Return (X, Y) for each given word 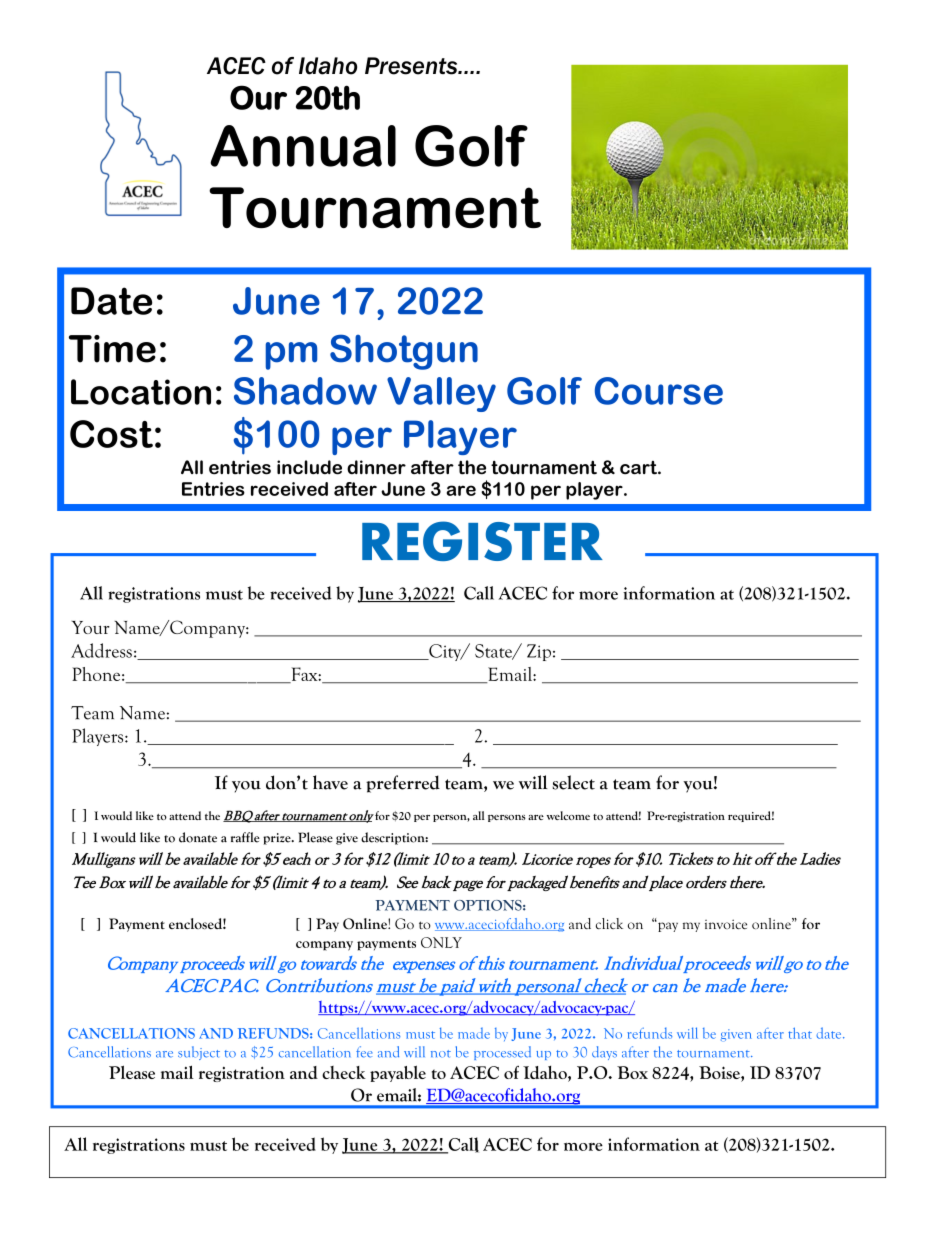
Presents (412, 66)
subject (199, 1053)
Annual (303, 146)
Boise (720, 1074)
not (441, 1054)
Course (659, 391)
